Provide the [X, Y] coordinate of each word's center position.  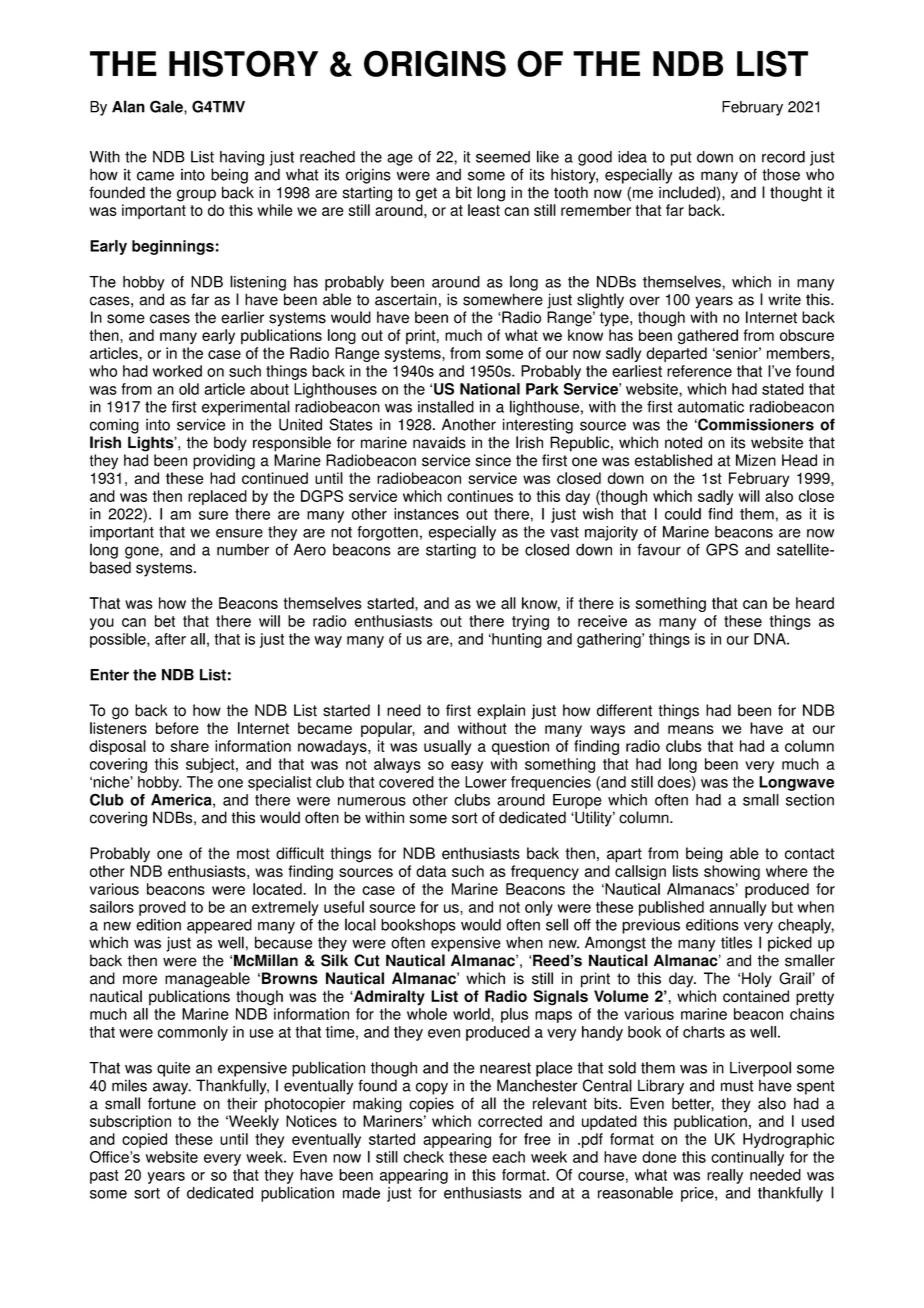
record [783, 157]
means [691, 729]
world [472, 1014]
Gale [167, 106]
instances [426, 514]
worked [177, 371]
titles [736, 942]
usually [447, 747]
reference [699, 371]
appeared [219, 926]
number [243, 549]
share [190, 746]
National [490, 389]
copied [144, 1140]
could [683, 514]
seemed [503, 157]
